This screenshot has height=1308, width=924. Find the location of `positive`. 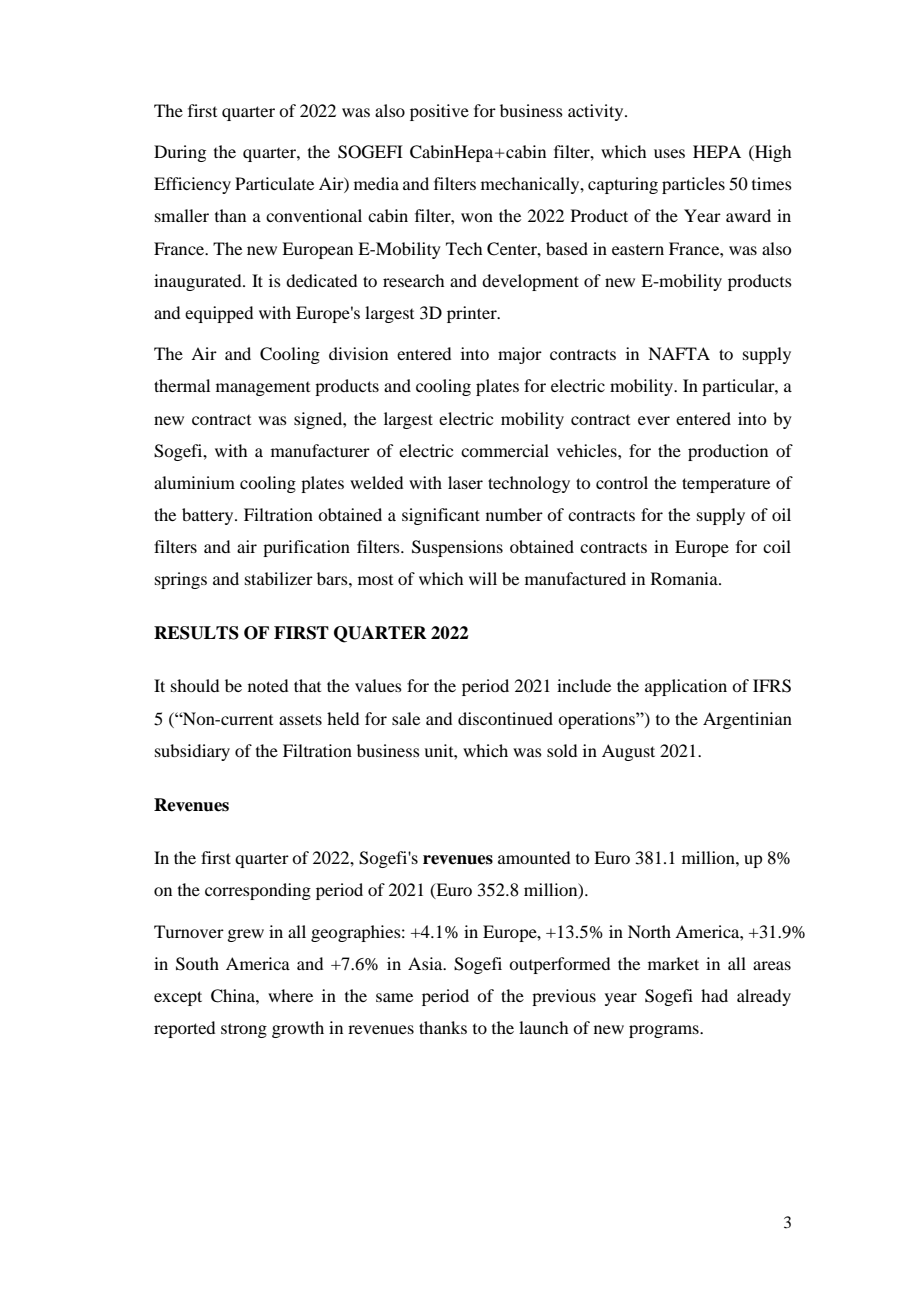

positive is located at coordinates (439, 112).
